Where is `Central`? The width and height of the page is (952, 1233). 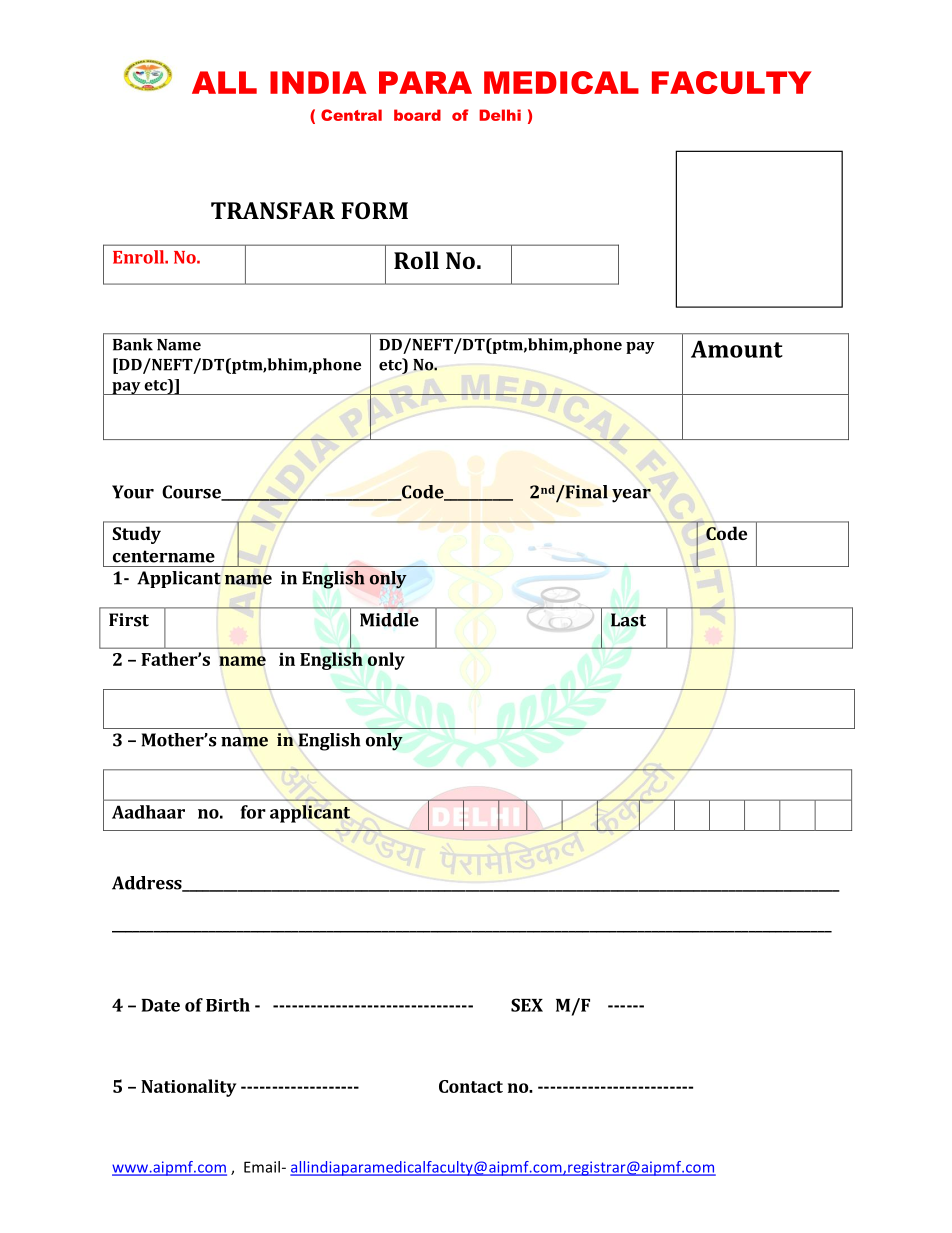
Central is located at coordinates (351, 115).
